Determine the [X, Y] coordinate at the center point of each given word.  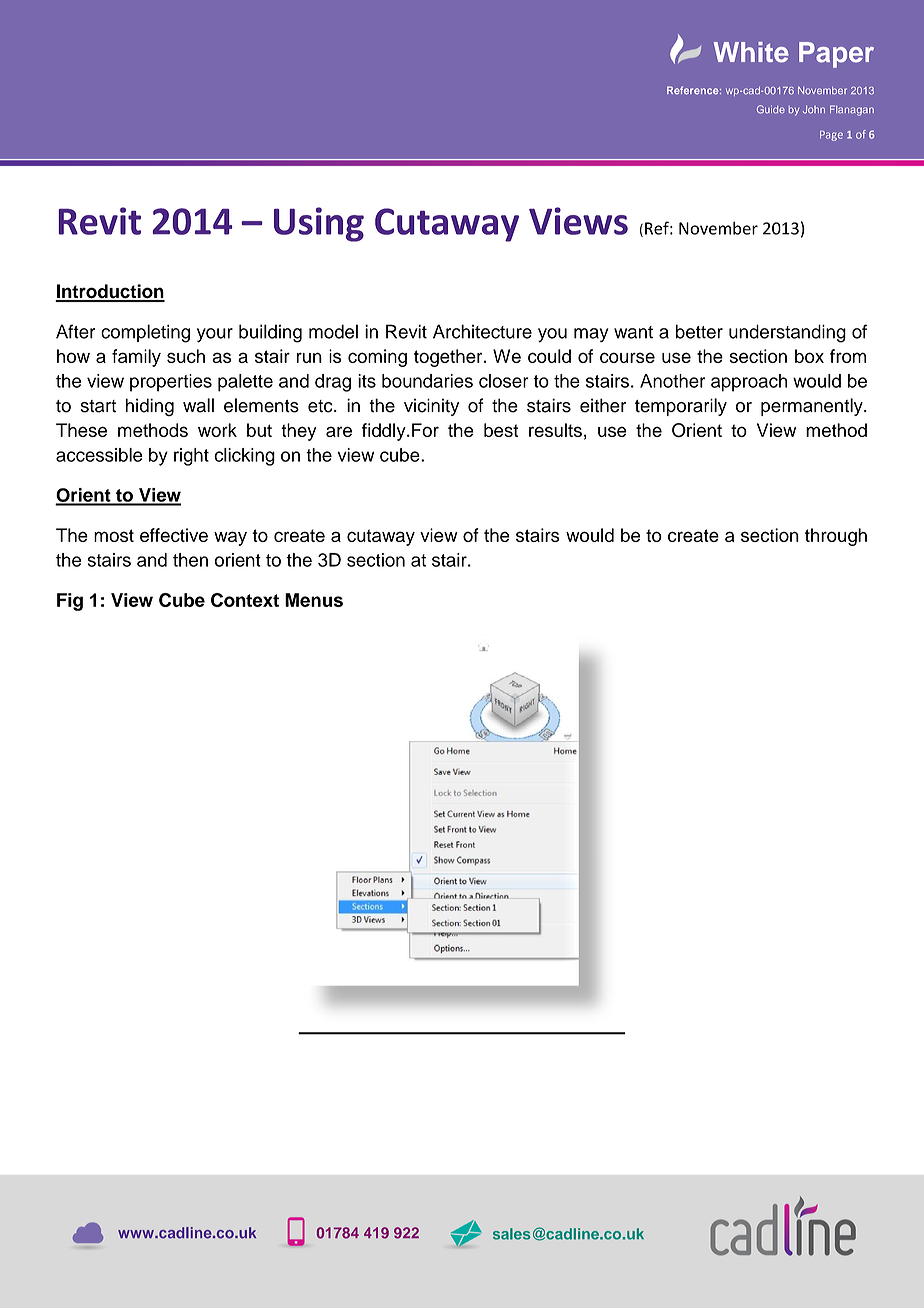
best [501, 430]
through [836, 537]
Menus [314, 600]
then [190, 560]
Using [319, 224]
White [751, 52]
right [191, 457]
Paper [836, 55]
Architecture [482, 331]
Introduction [110, 292]
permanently [813, 407]
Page [831, 136]
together [449, 358]
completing [145, 333]
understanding [787, 333]
